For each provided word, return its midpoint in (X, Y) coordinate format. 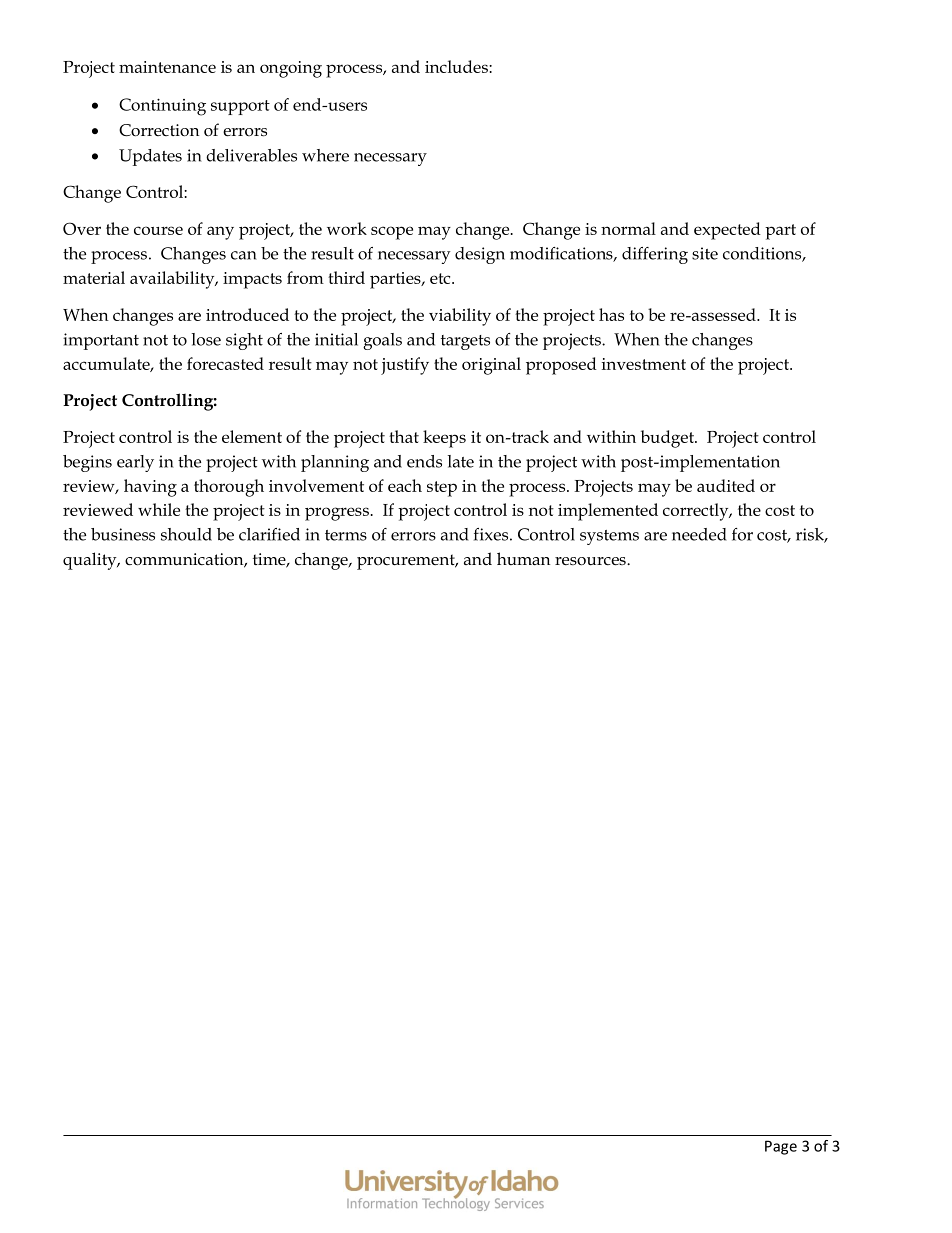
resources (591, 561)
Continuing (162, 107)
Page (781, 1147)
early (135, 463)
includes (457, 66)
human (523, 558)
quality (91, 561)
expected (727, 231)
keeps (444, 439)
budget (668, 439)
